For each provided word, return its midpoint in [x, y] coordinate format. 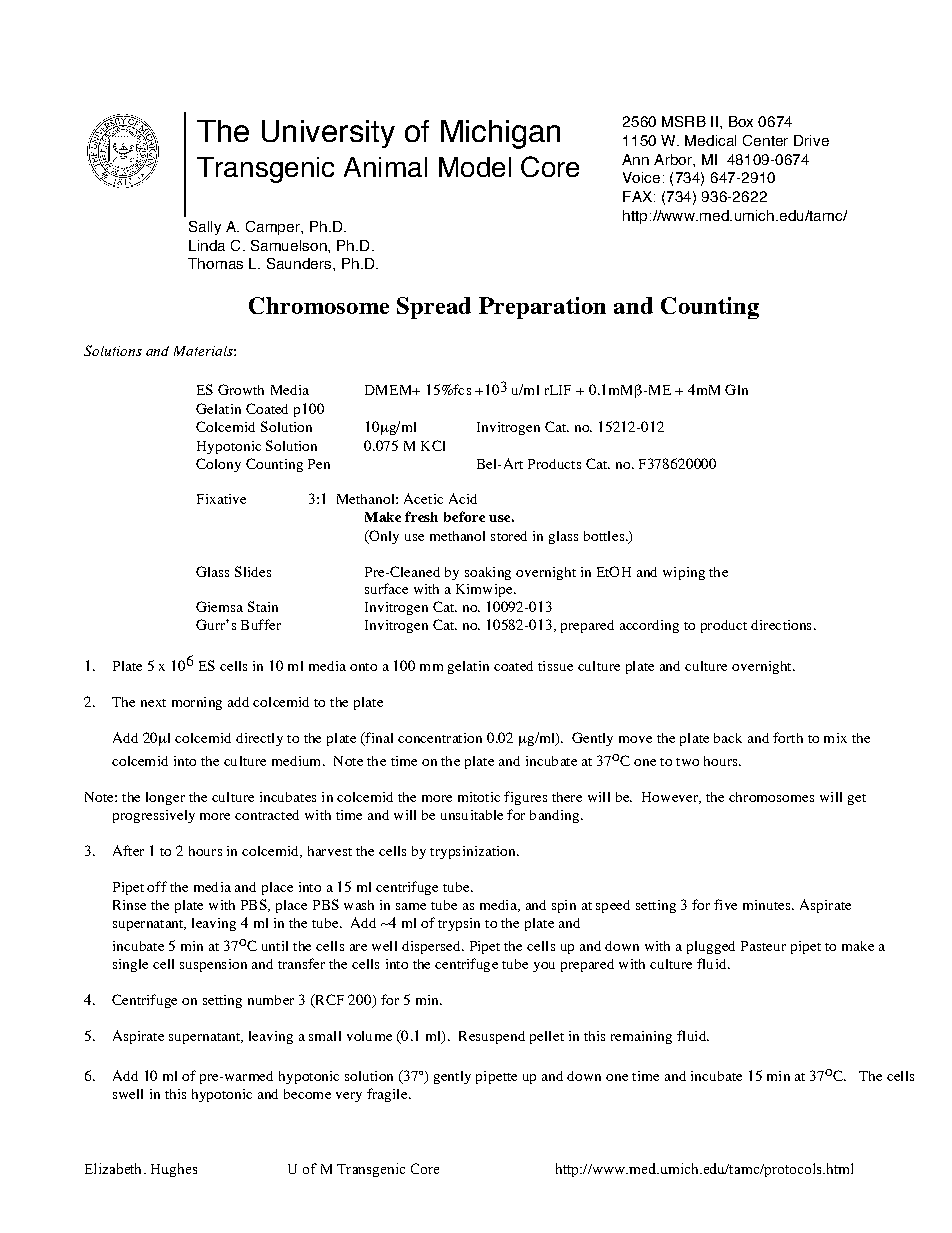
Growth [241, 389]
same [411, 906]
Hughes [174, 1170]
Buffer [261, 624]
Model [475, 167]
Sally [205, 228]
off [157, 886]
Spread [434, 308]
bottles [604, 536]
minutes [768, 905]
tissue [555, 666]
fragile [387, 1095]
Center [765, 140]
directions [781, 625]
